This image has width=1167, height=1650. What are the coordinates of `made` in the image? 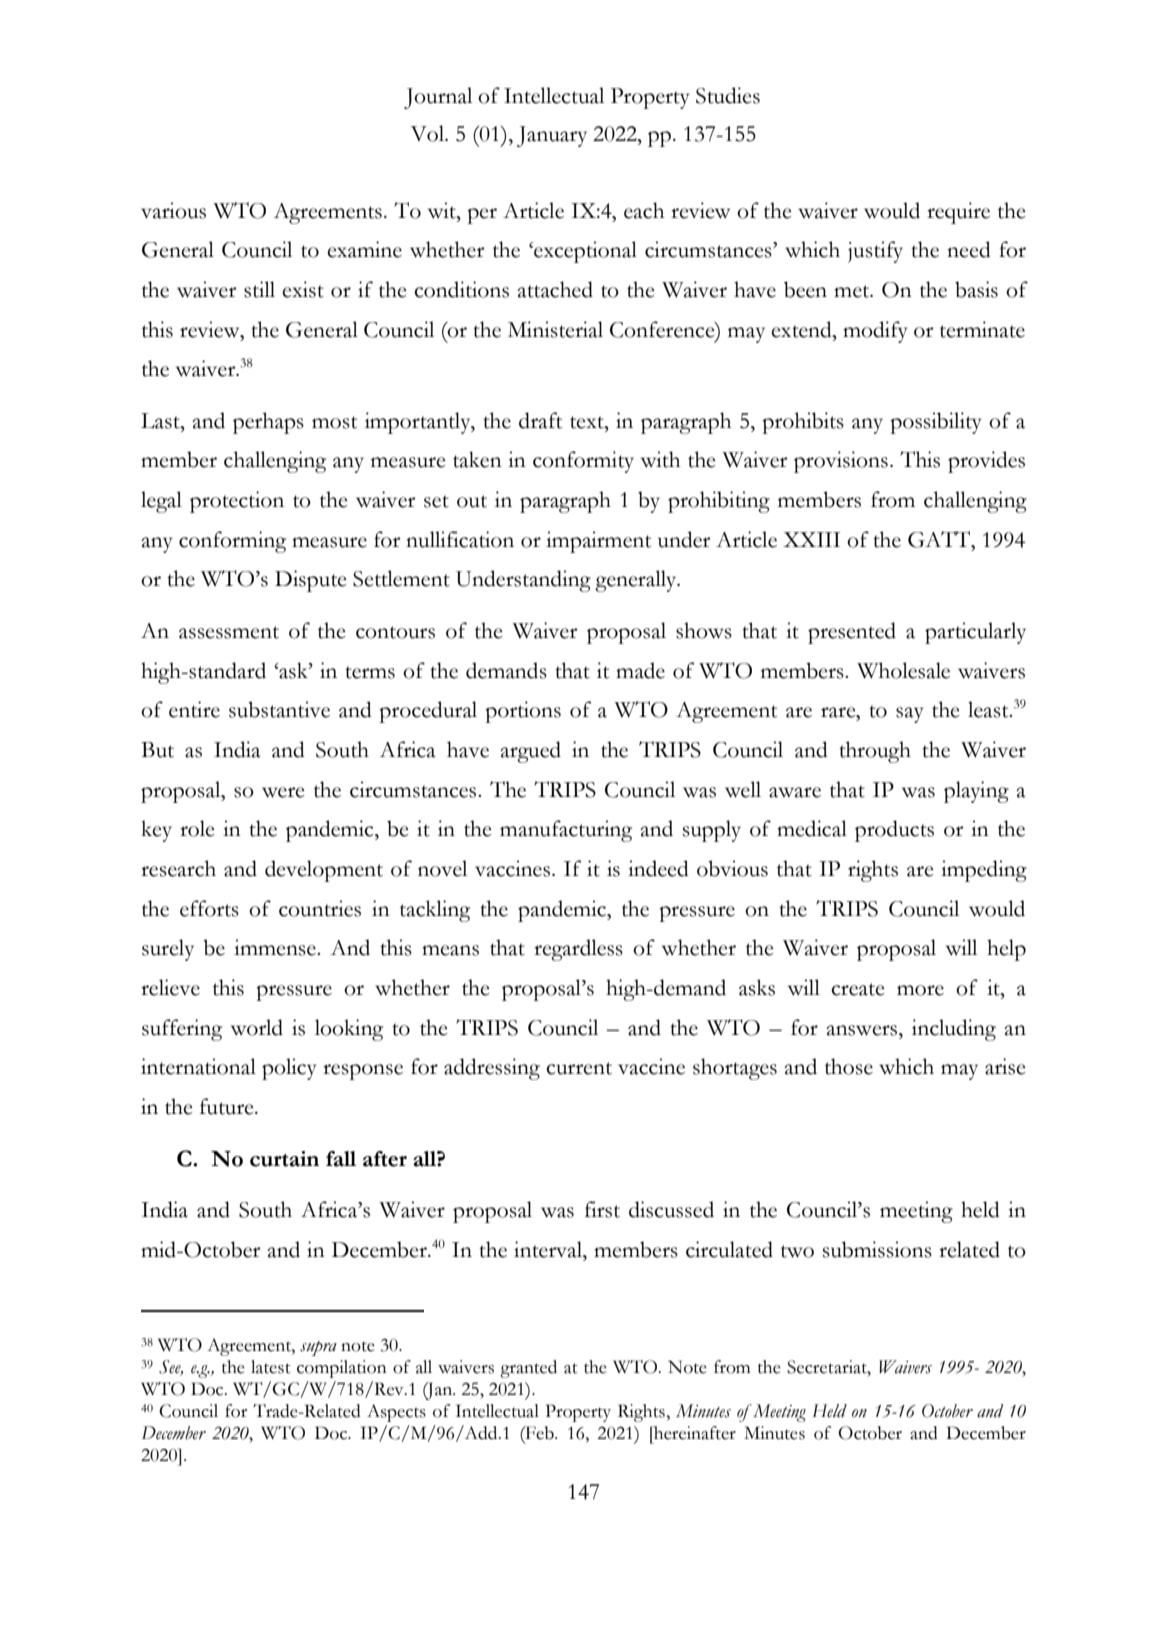 It's located at (640, 670).
